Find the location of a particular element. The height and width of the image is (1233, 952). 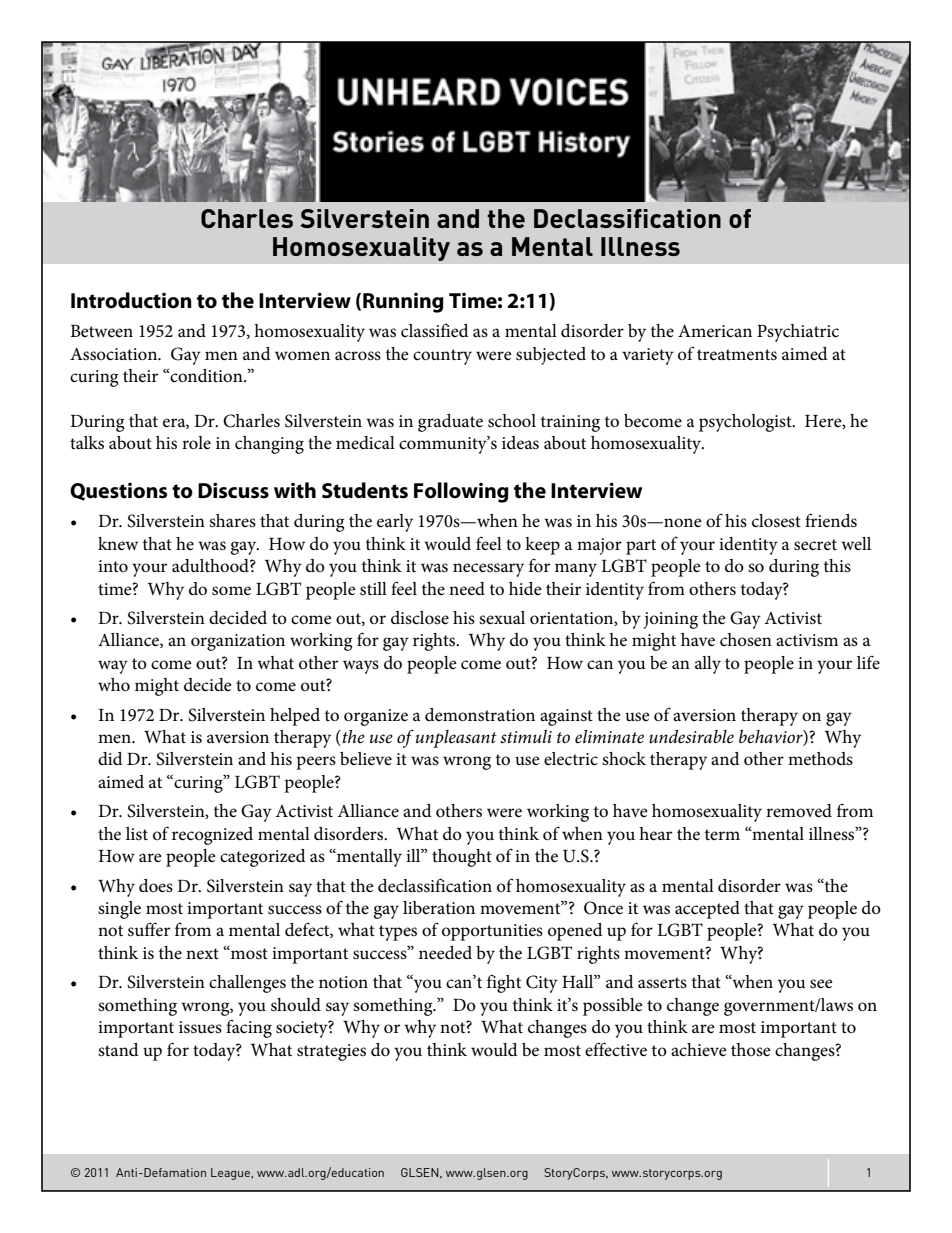

hide is located at coordinates (525, 588).
